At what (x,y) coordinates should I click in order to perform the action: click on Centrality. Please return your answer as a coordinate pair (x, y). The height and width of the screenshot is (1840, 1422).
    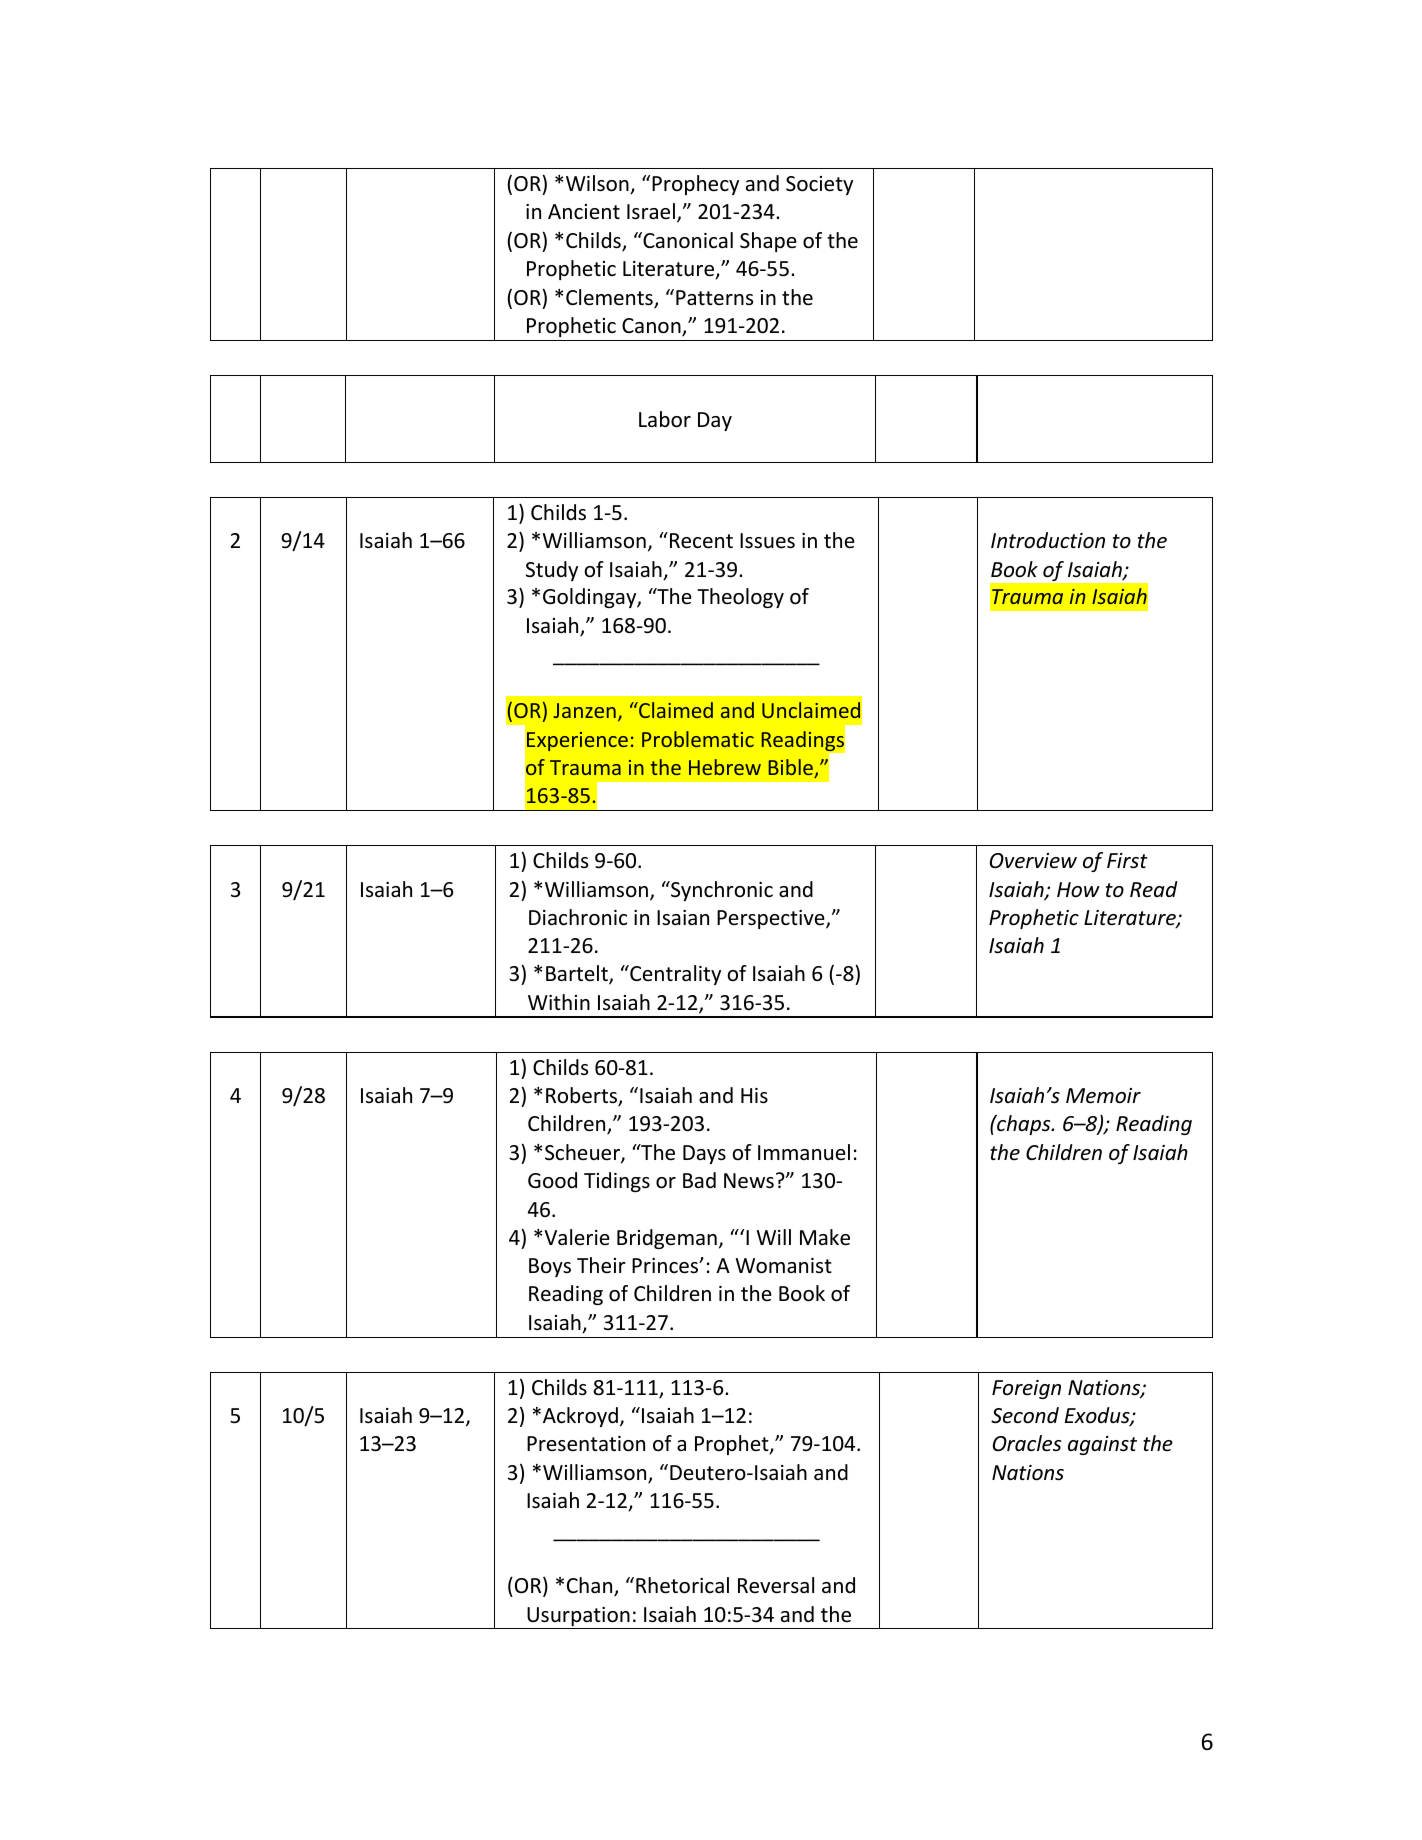
    Looking at the image, I should click on (674, 975).
